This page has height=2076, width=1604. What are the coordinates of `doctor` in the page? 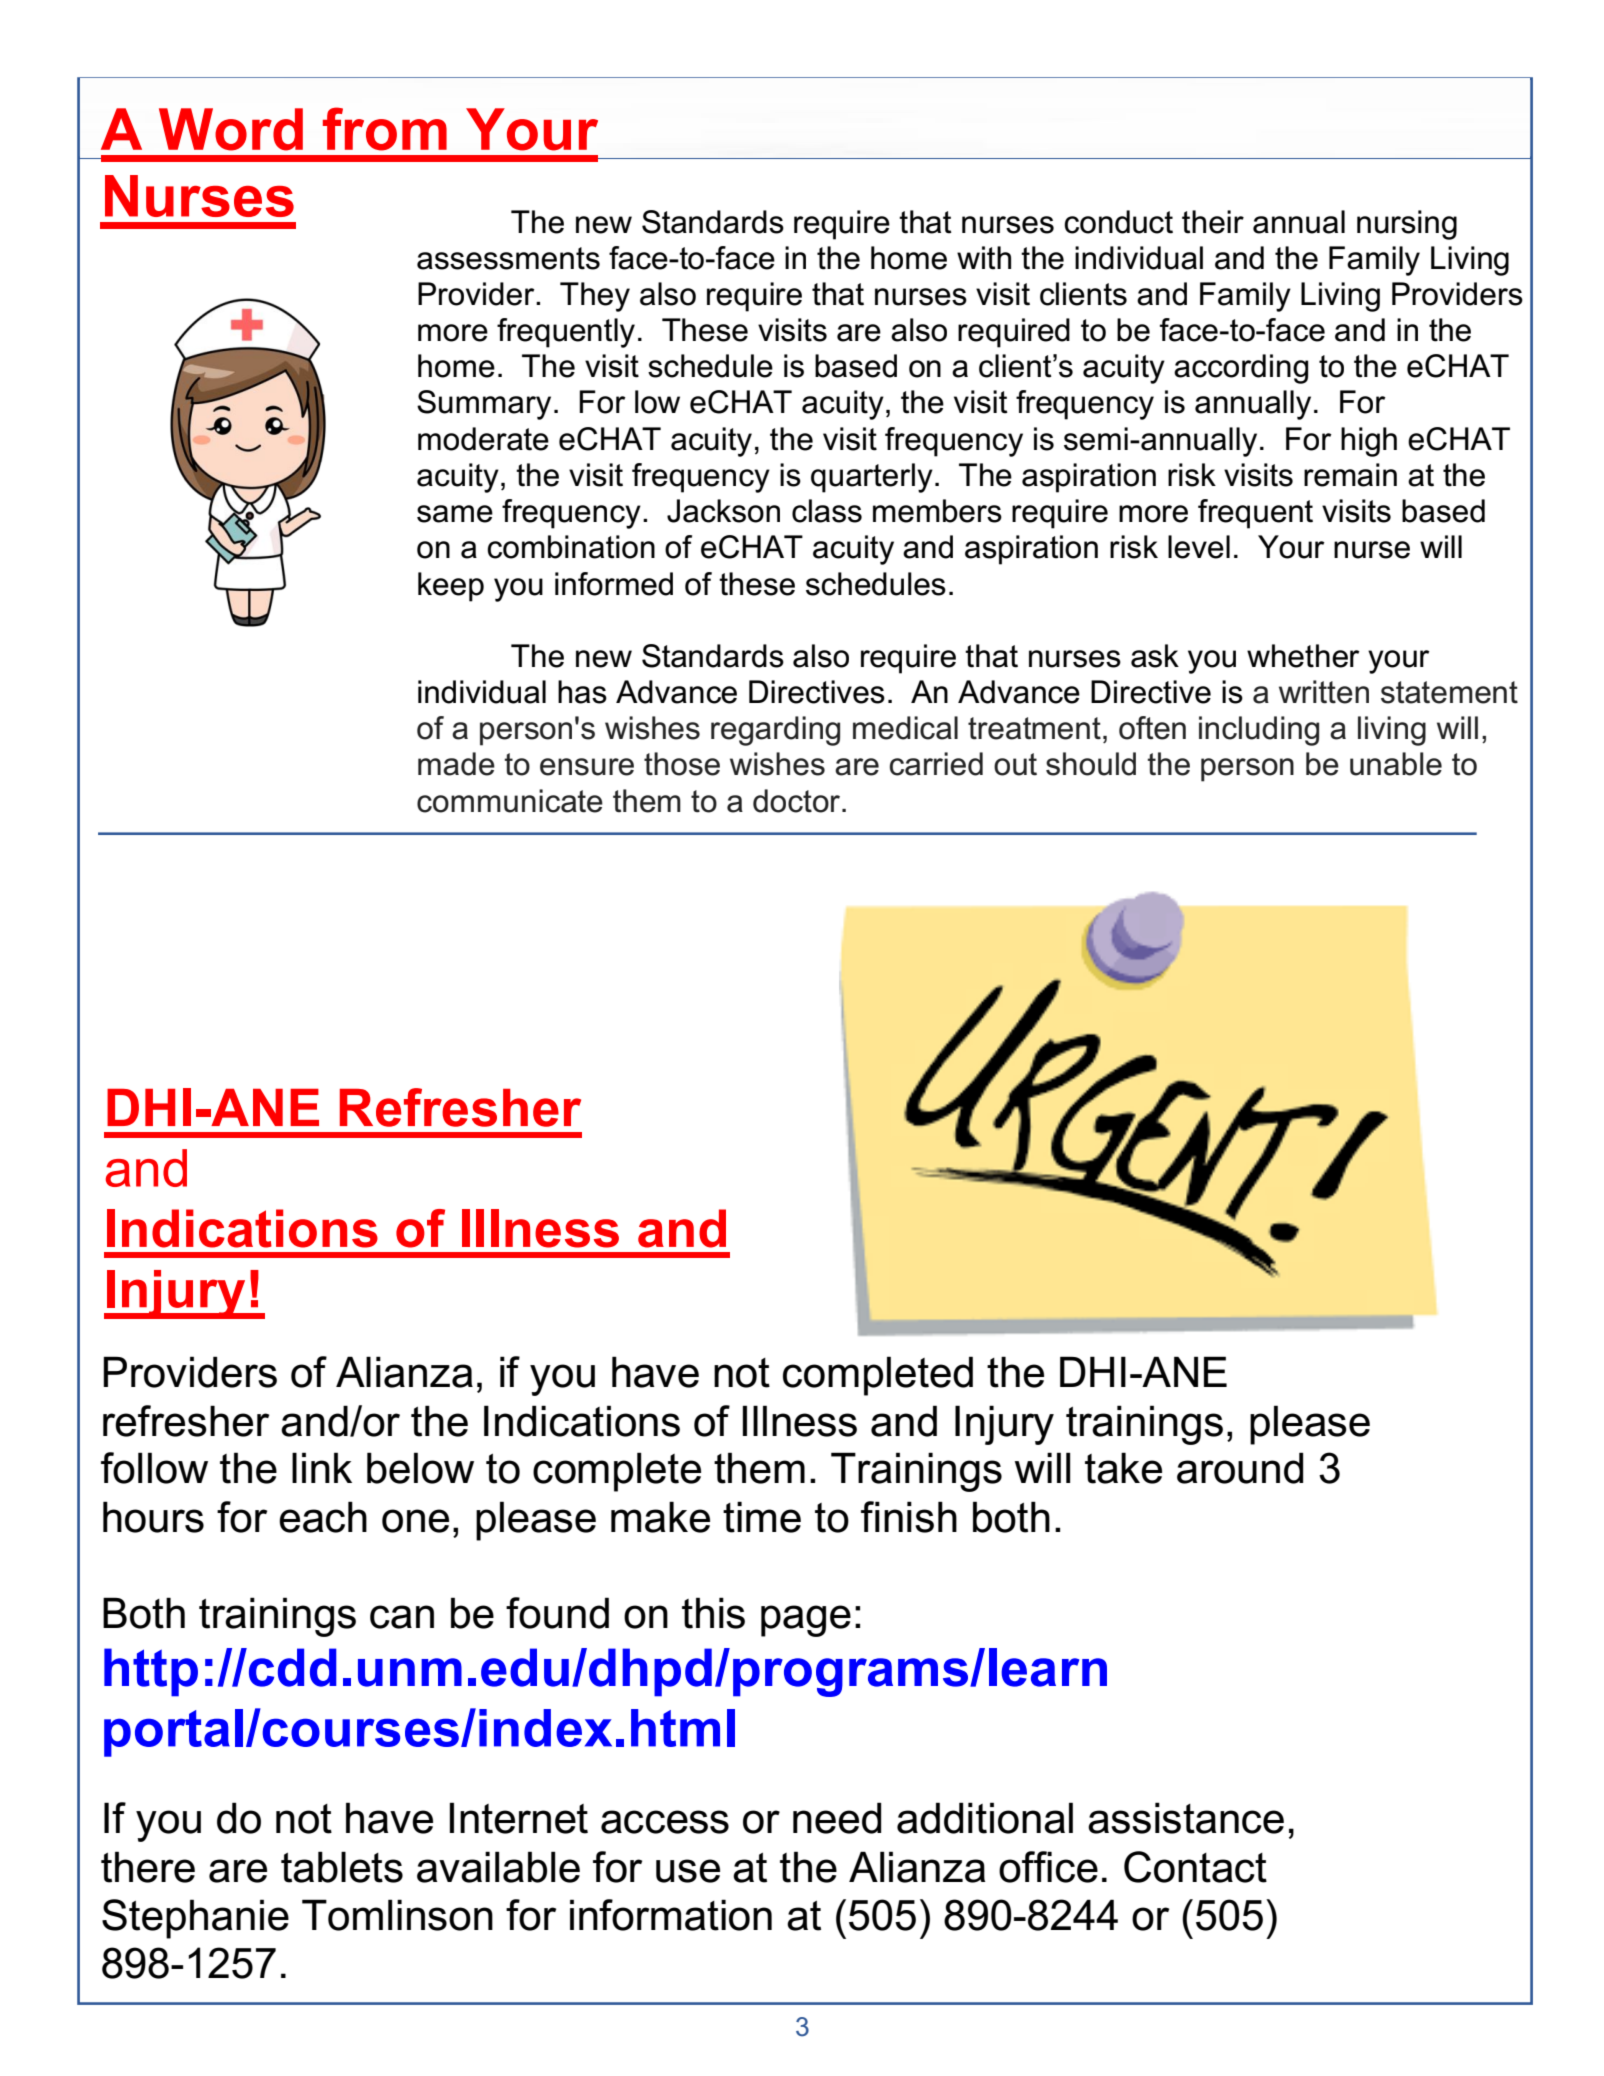 It's located at (796, 801).
